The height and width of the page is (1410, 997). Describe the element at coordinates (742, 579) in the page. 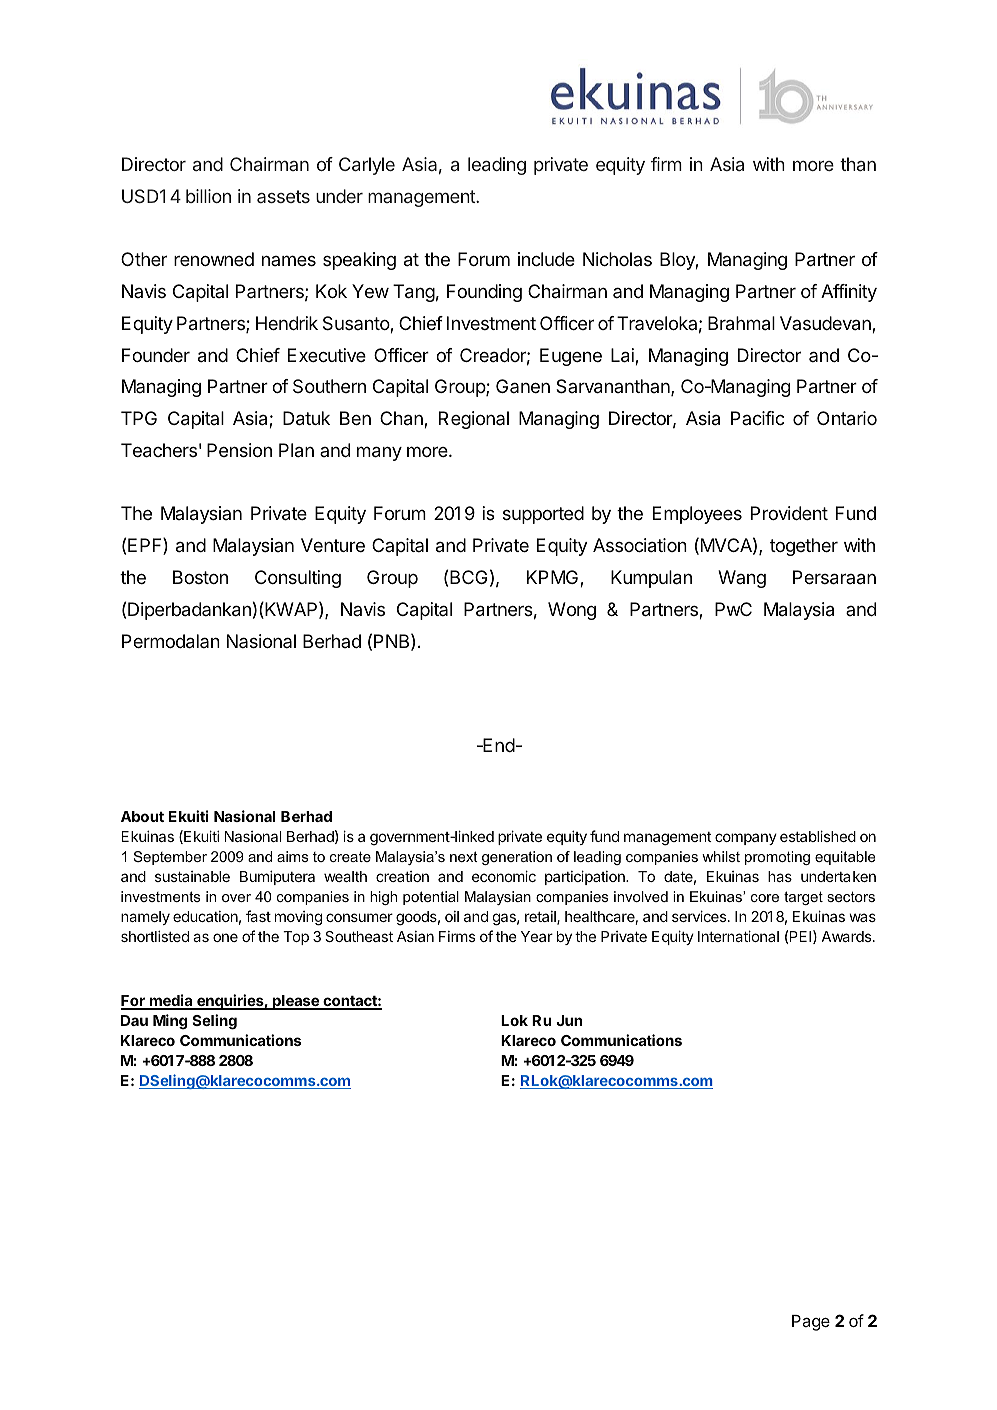

I see `Wang` at that location.
